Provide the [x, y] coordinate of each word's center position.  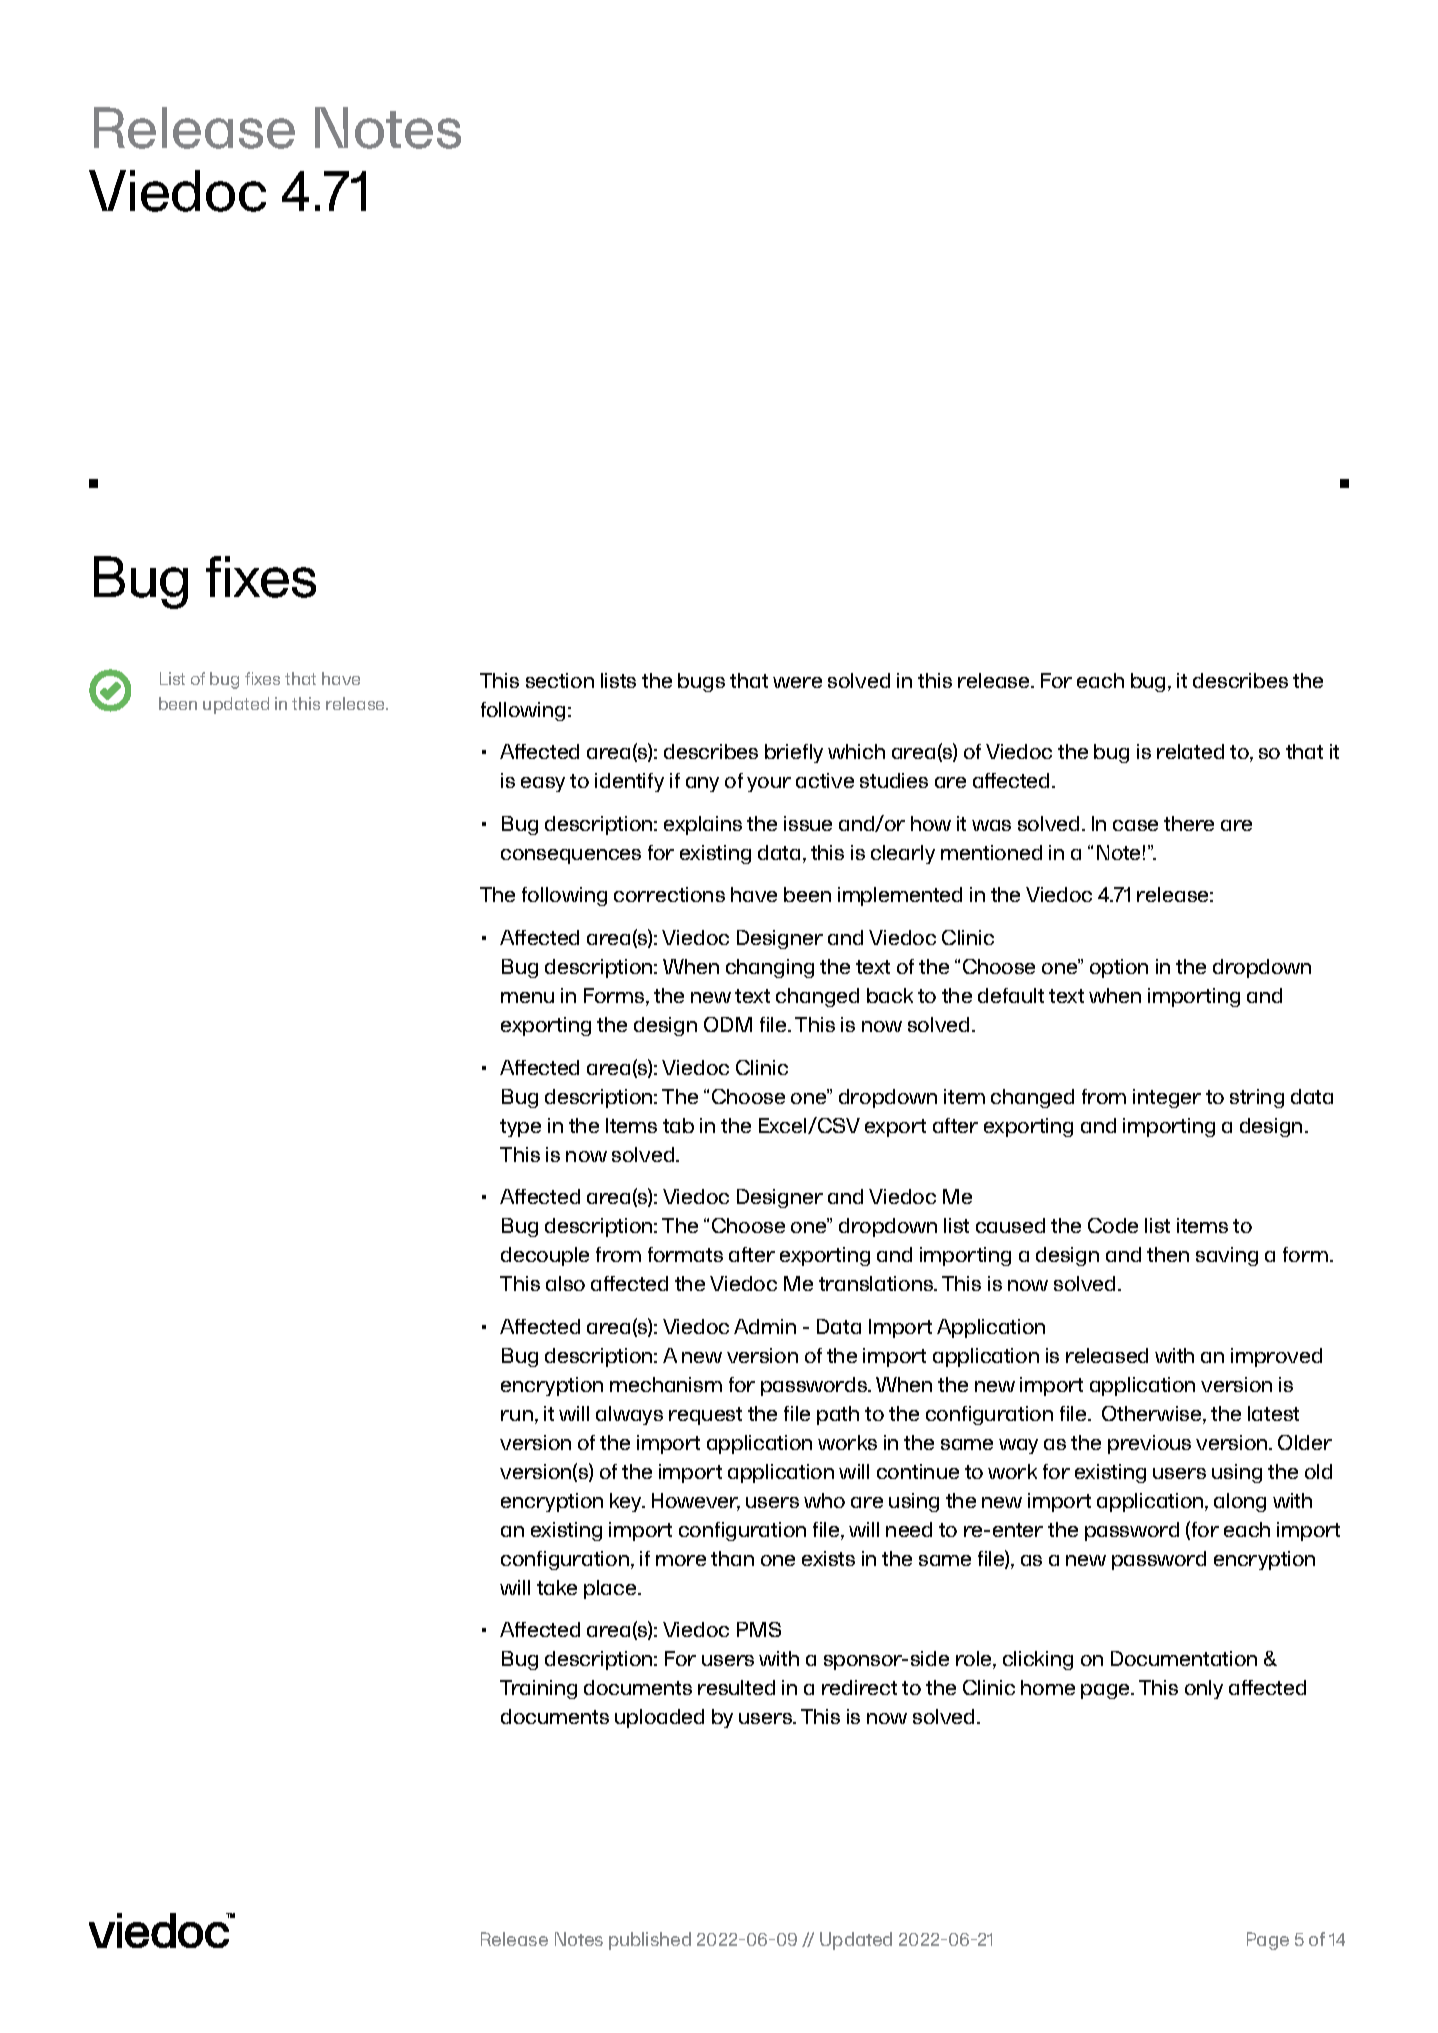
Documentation [1184, 1658]
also [565, 1283]
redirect [859, 1687]
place [611, 1589]
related [1190, 751]
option [1119, 968]
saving [1227, 1256]
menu [527, 997]
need [909, 1529]
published [650, 1941]
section [560, 680]
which [856, 751]
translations [877, 1283]
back [890, 995]
